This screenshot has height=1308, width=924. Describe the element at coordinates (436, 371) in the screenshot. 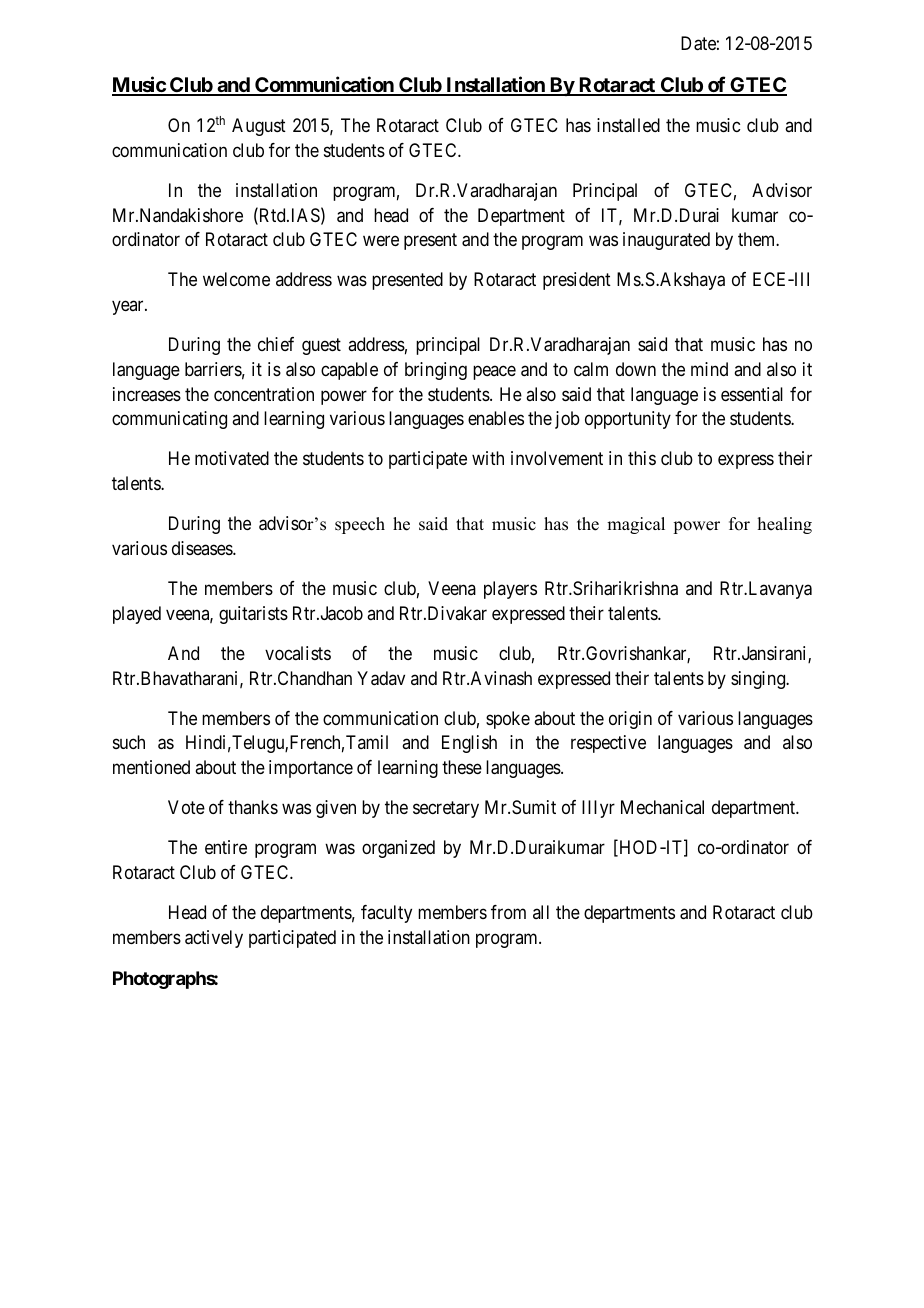

I see `bringing` at that location.
